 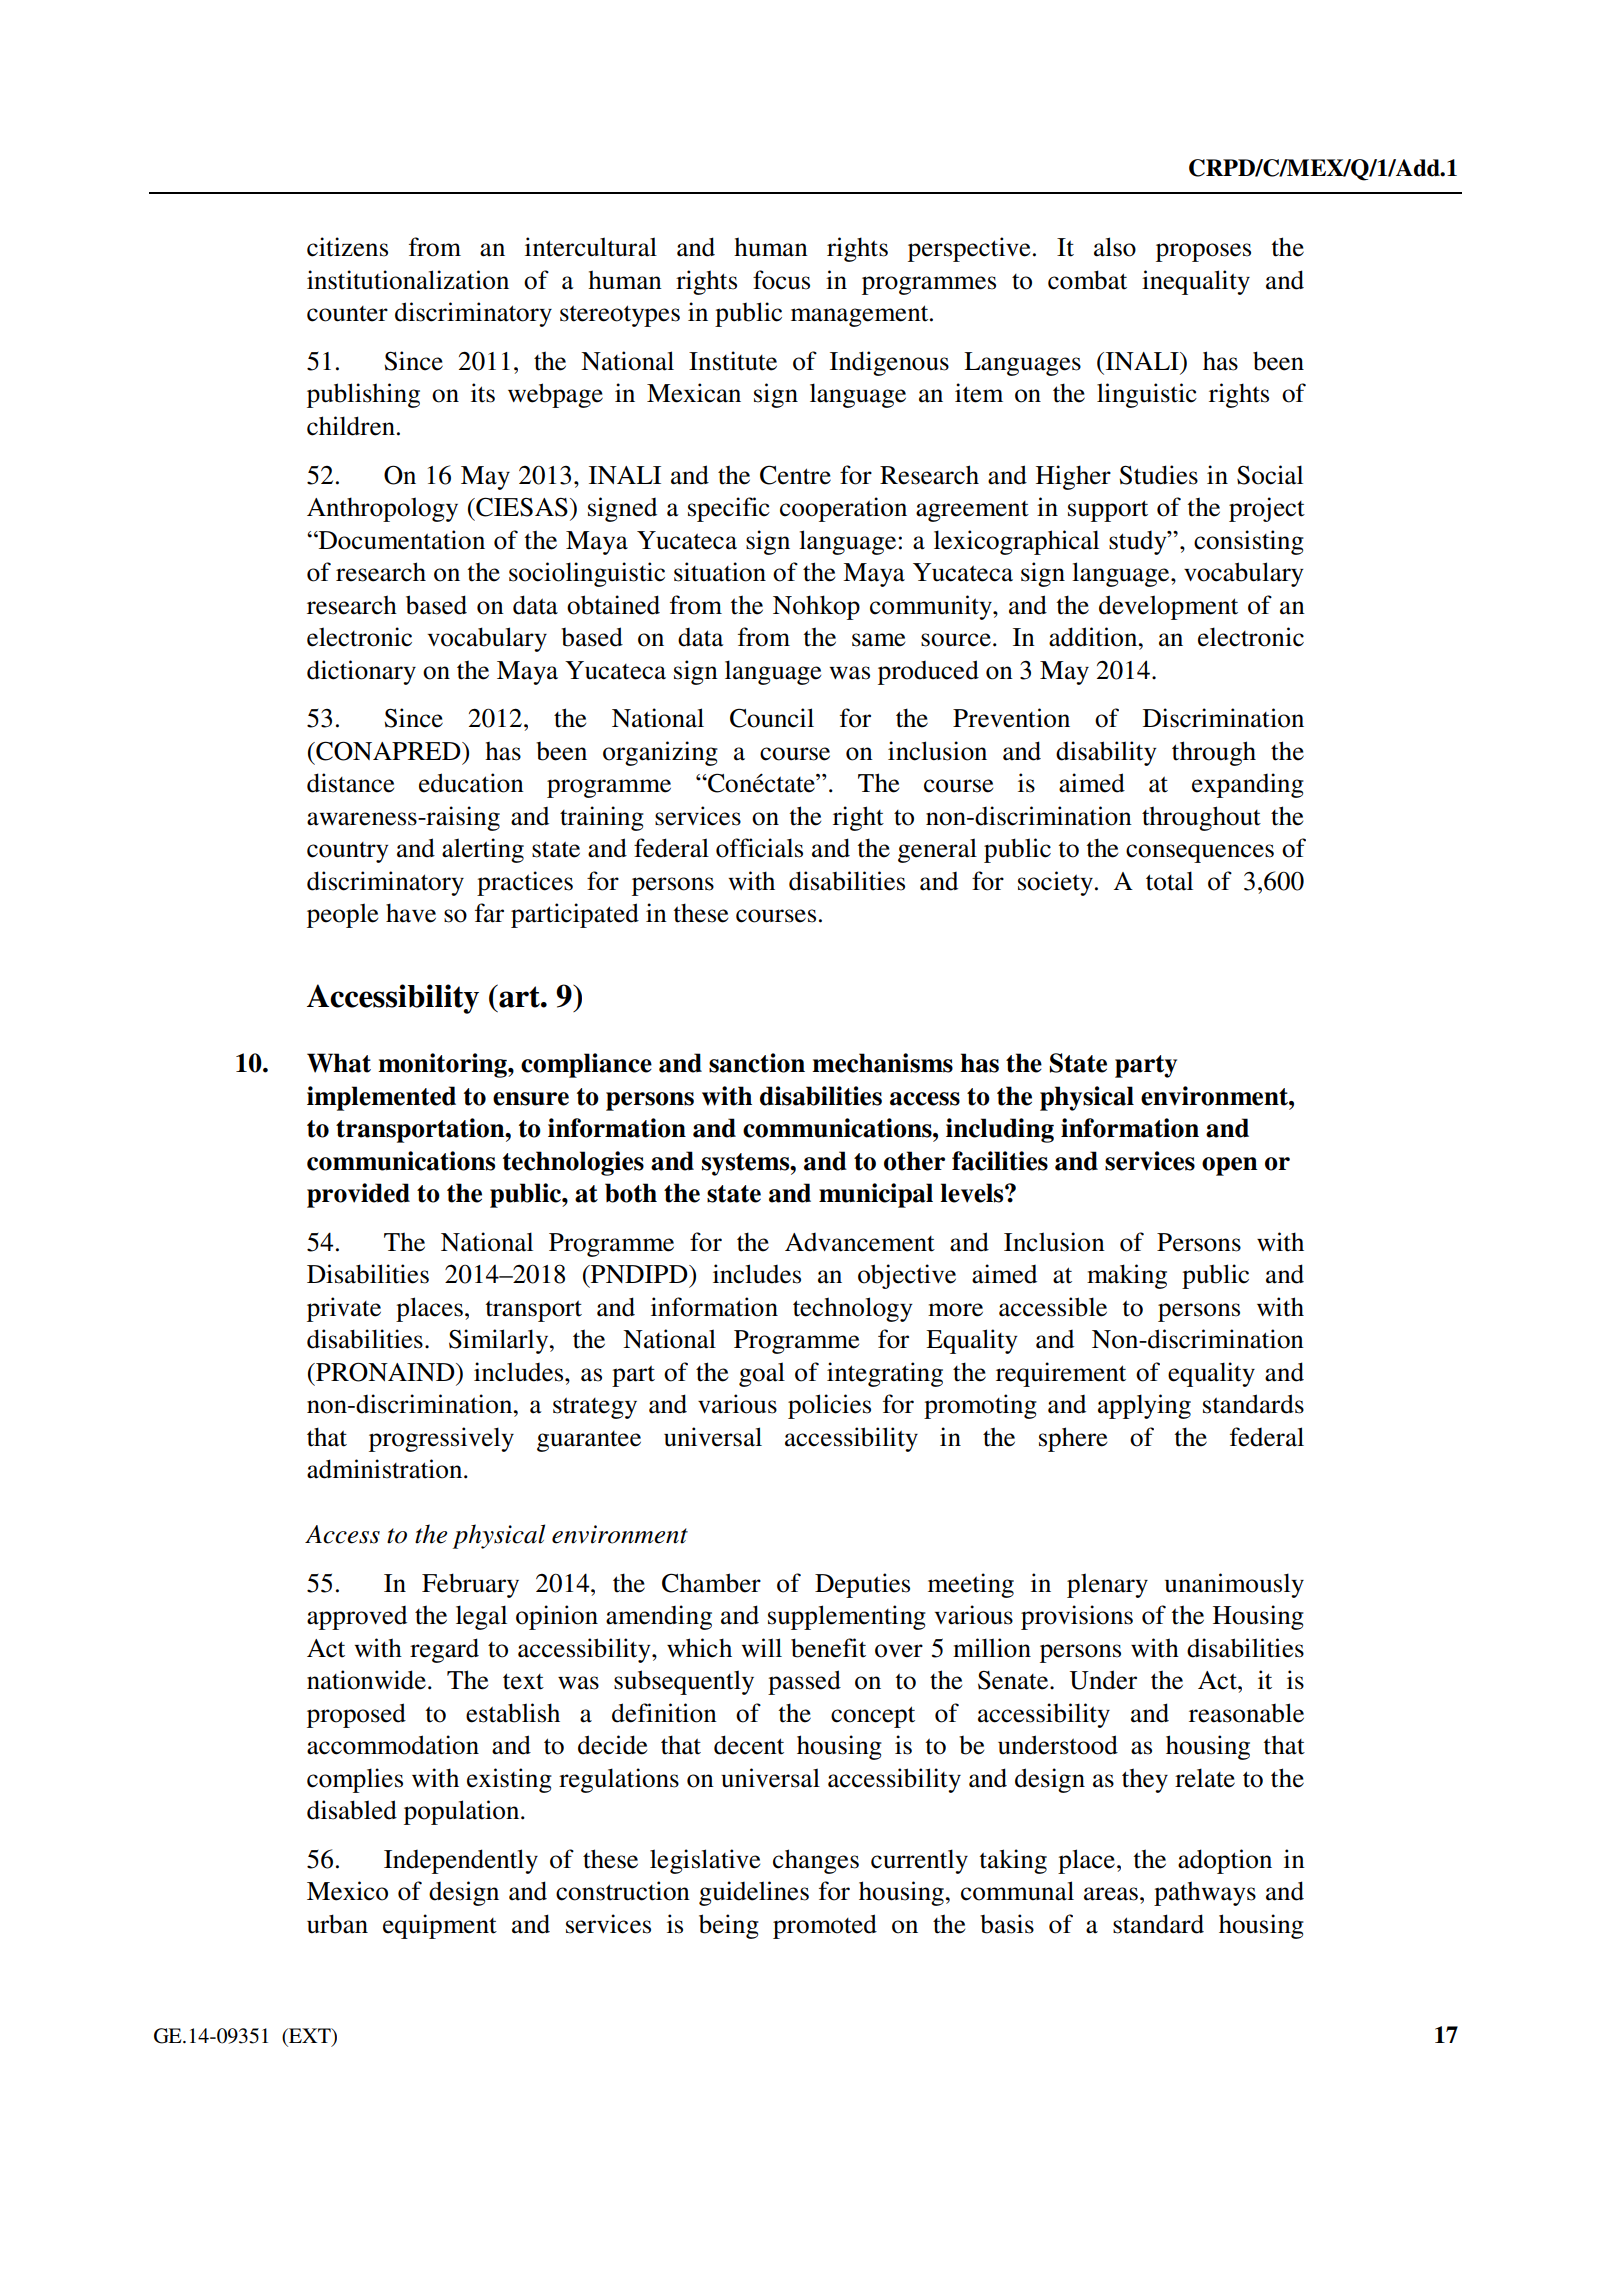 I want to click on changes, so click(x=816, y=1861).
